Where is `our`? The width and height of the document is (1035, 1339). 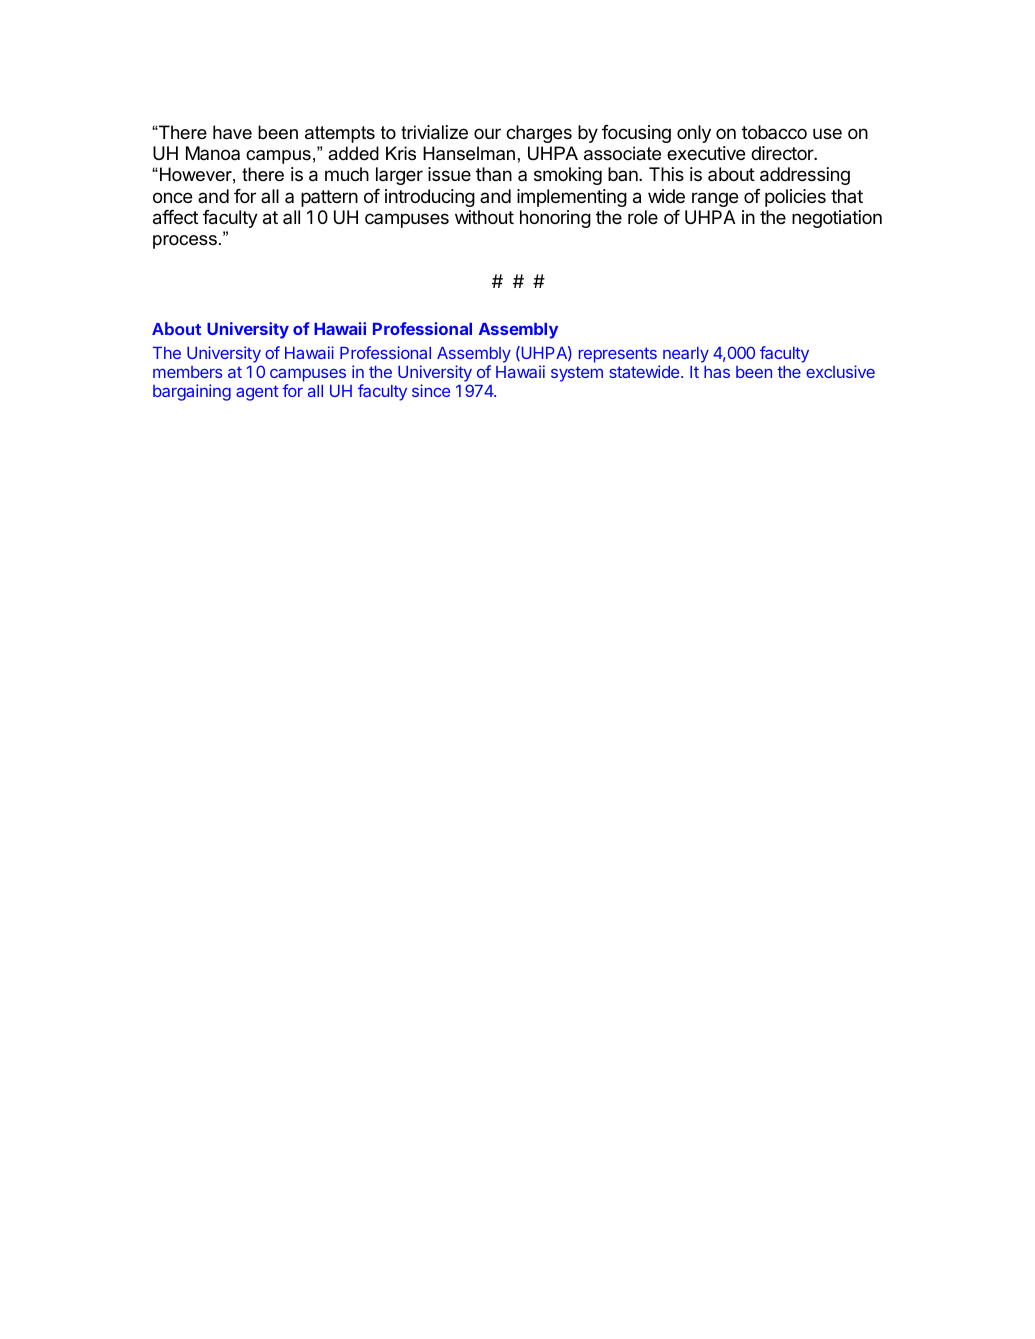
our is located at coordinates (487, 133).
